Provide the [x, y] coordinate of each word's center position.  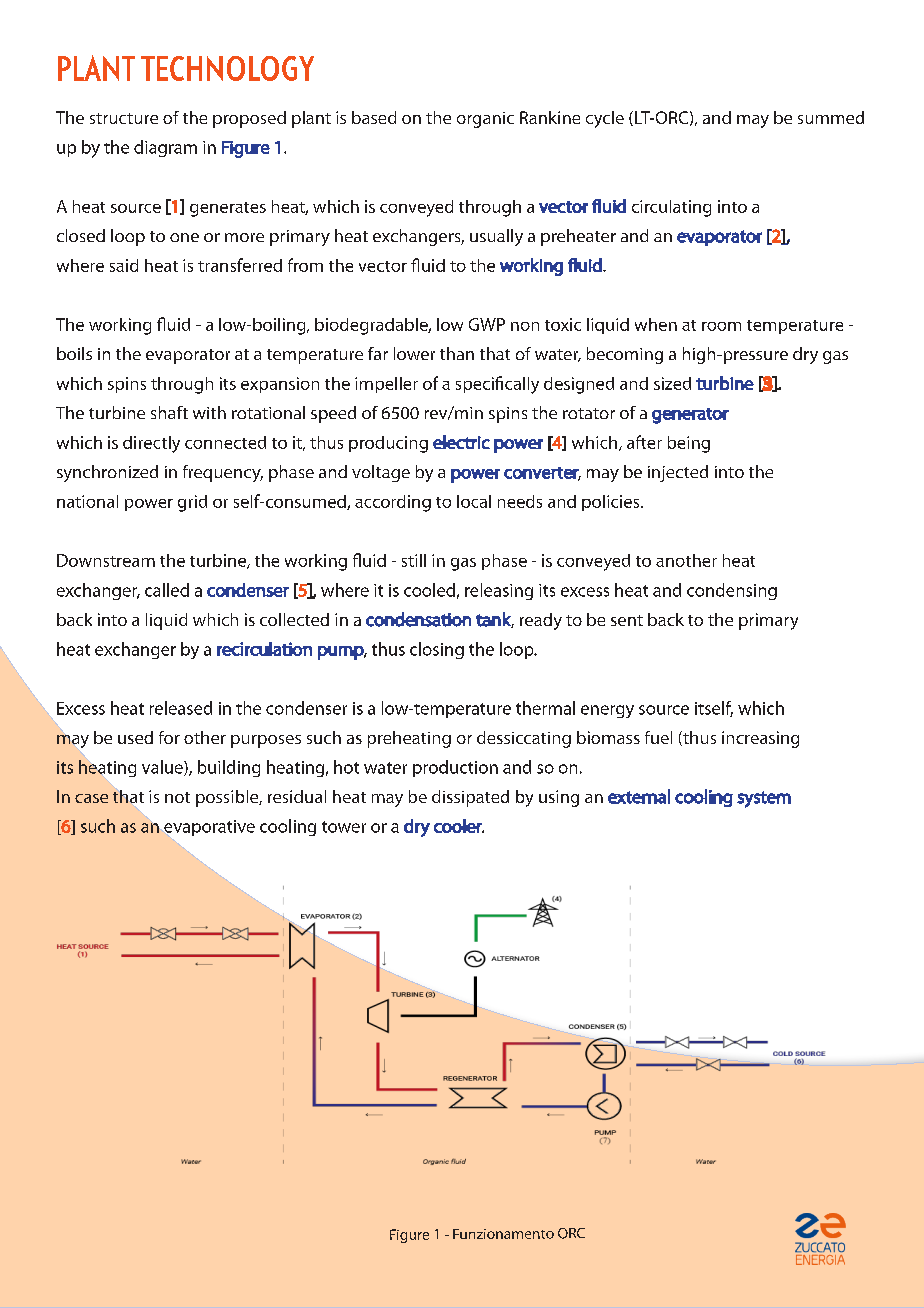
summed [831, 117]
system [764, 799]
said [124, 265]
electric [461, 442]
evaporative [208, 829]
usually [496, 237]
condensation [418, 619]
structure [124, 118]
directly [151, 444]
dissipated [470, 798]
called [167, 590]
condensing [732, 591]
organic [485, 120]
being [689, 444]
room [721, 326]
